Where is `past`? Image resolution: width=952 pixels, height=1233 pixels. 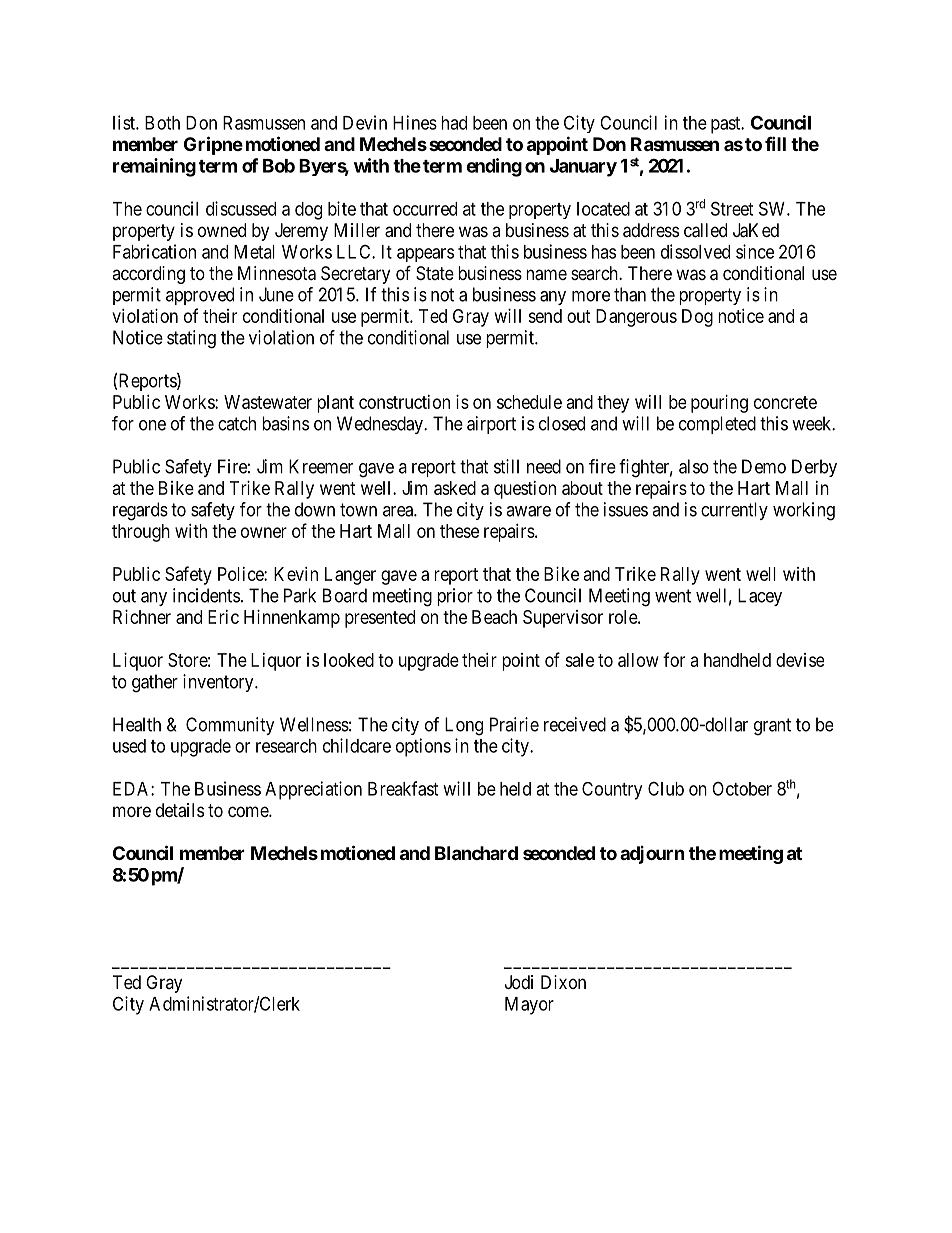 past is located at coordinates (727, 125).
